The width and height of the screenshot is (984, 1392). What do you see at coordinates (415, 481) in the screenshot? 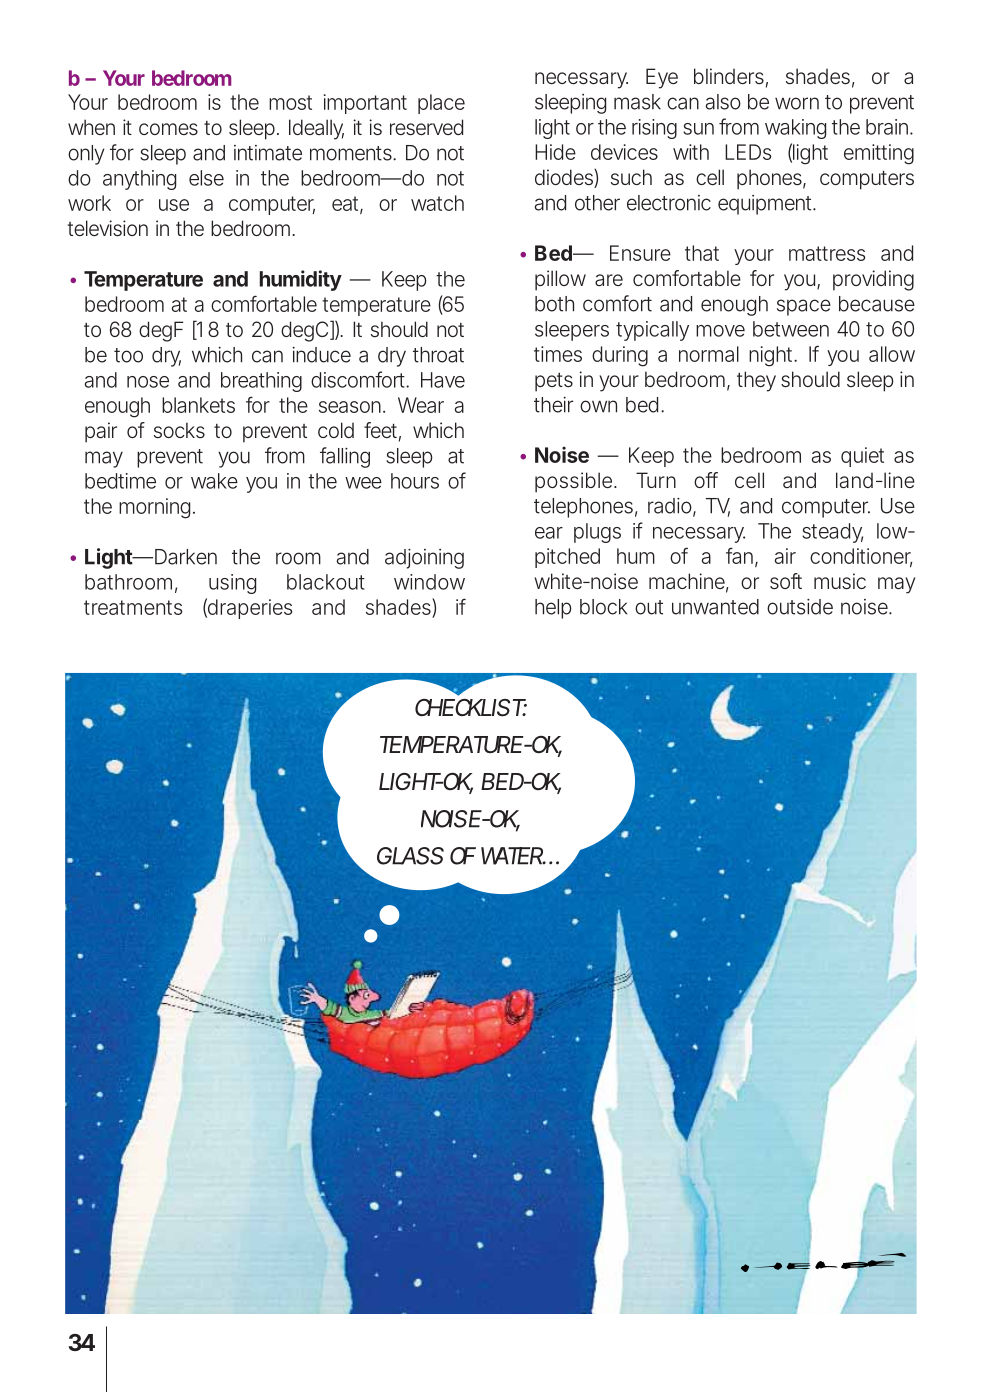
I see `hours` at bounding box center [415, 481].
